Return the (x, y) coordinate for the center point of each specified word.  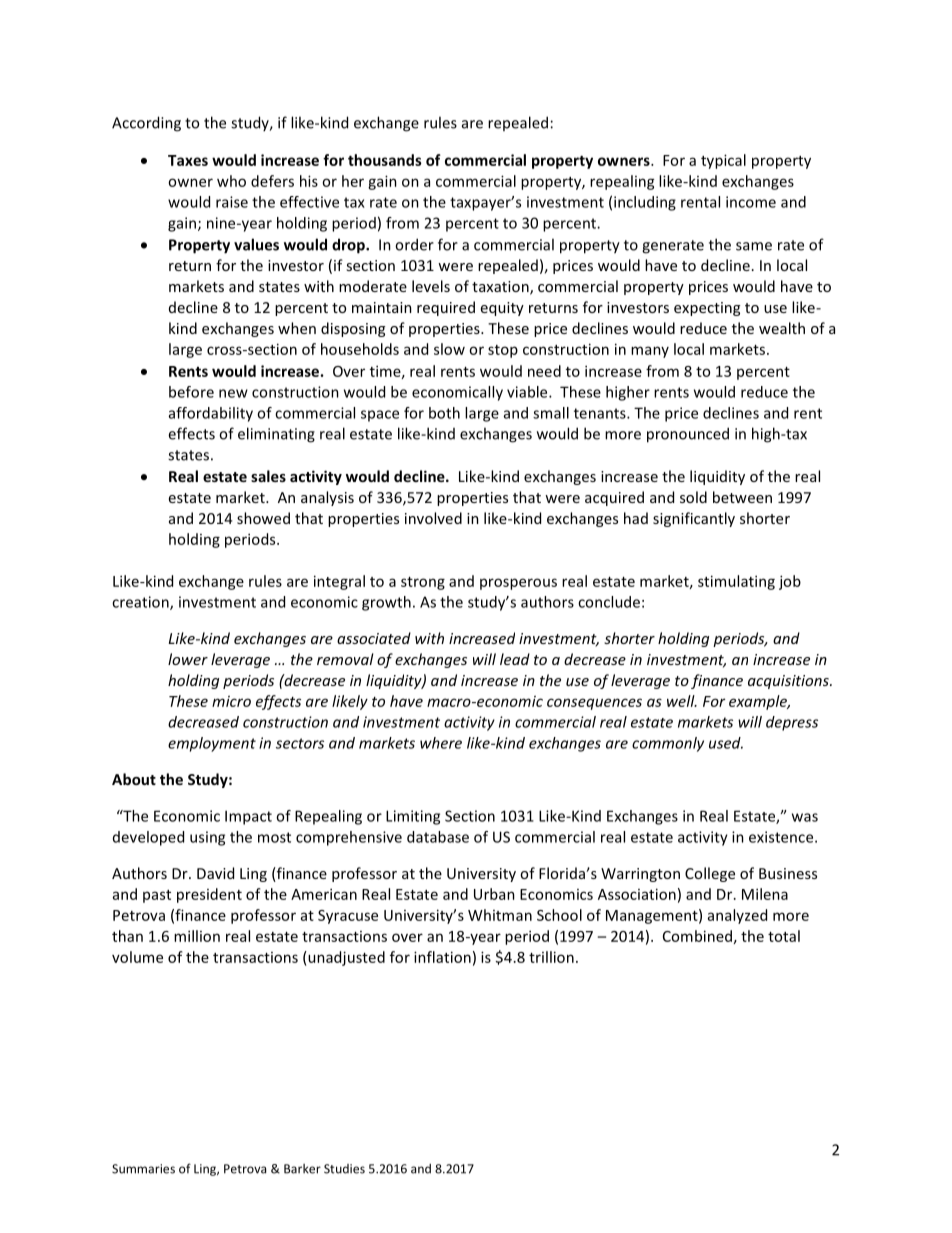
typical (723, 161)
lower (188, 659)
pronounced (688, 435)
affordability (211, 414)
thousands (385, 160)
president (209, 895)
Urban (494, 894)
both (444, 413)
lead (515, 659)
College (710, 874)
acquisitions (789, 682)
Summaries (143, 1169)
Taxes (188, 160)
